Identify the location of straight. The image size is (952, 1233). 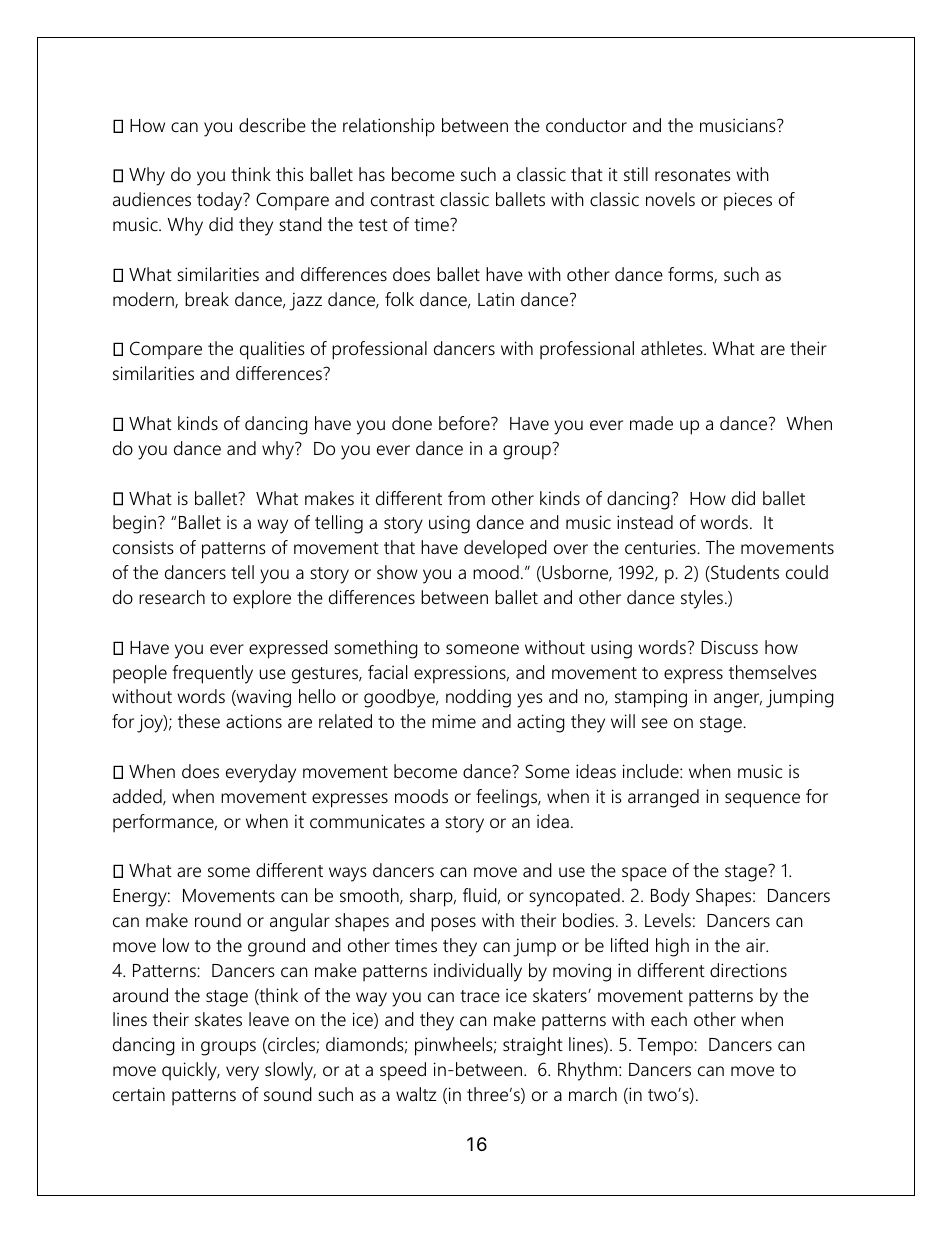
(533, 1046).
